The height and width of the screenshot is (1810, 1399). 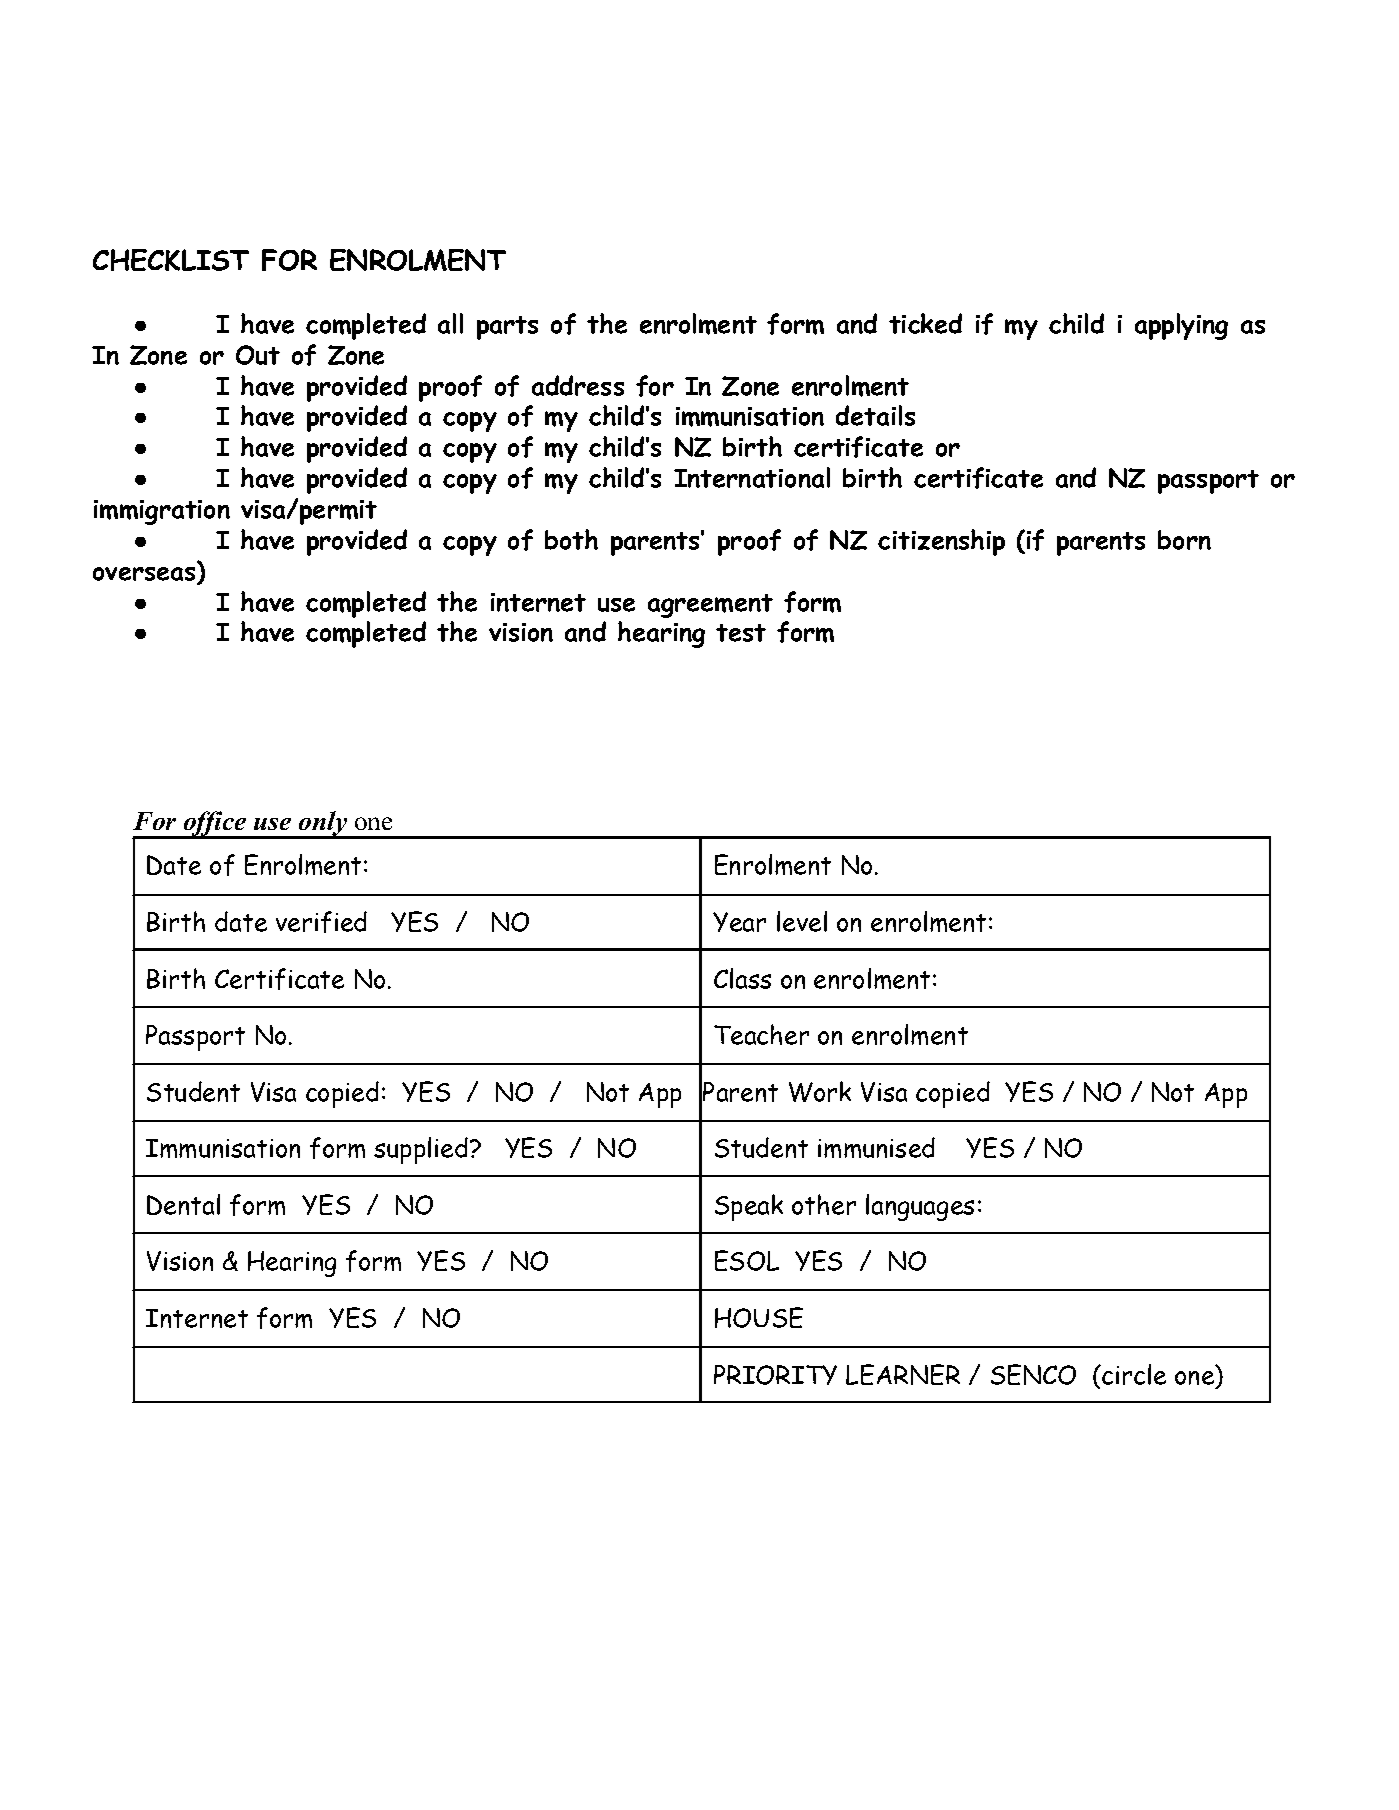 What do you see at coordinates (258, 355) in the screenshot?
I see `Out` at bounding box center [258, 355].
